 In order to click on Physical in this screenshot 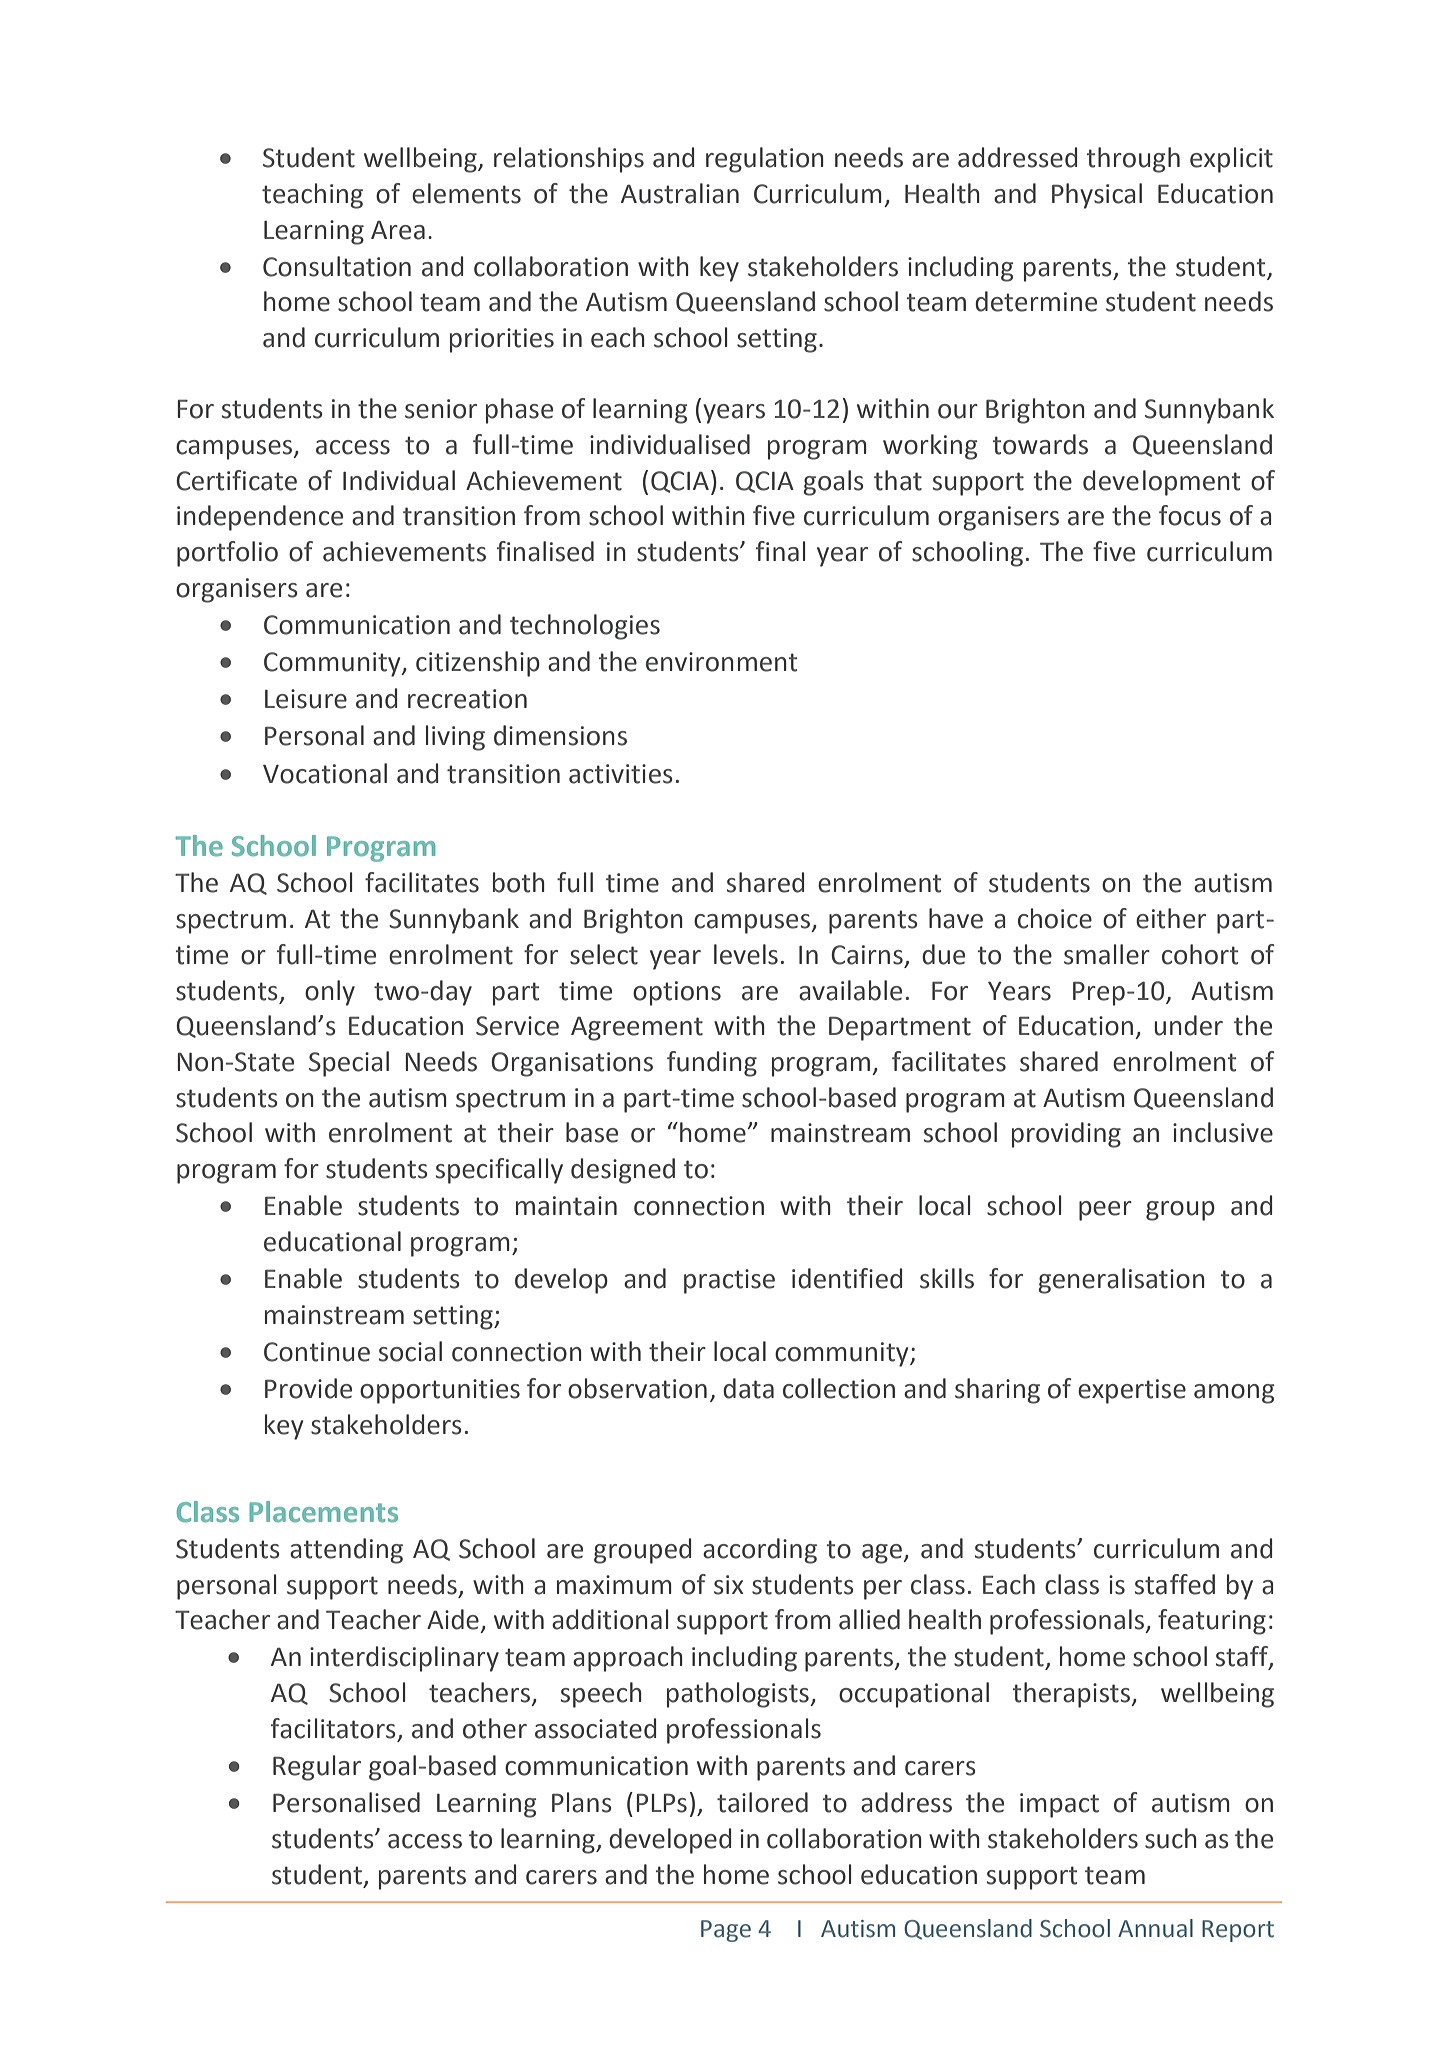, I will do `click(1097, 196)`.
